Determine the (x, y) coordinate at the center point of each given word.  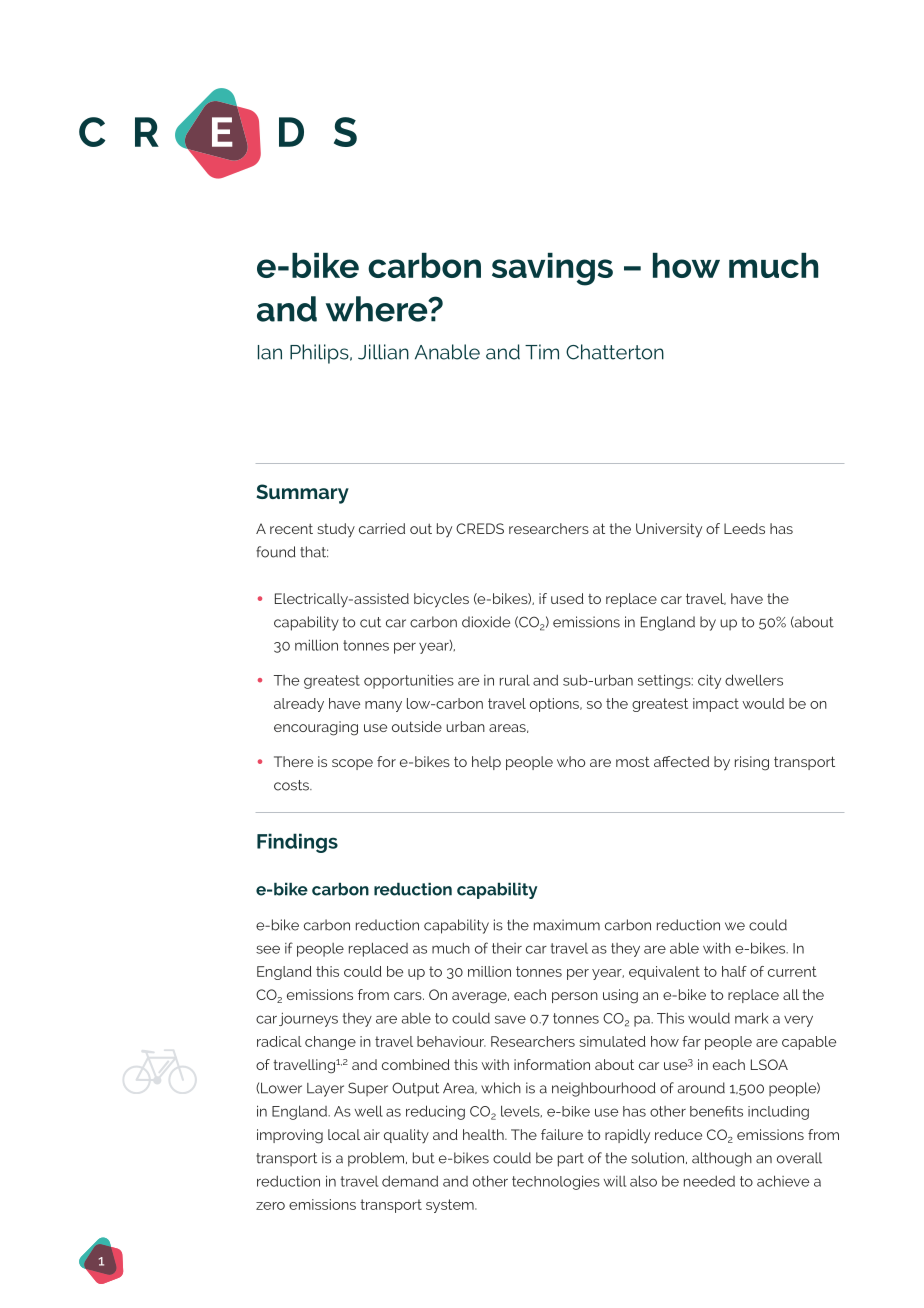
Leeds (744, 528)
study (336, 530)
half (734, 971)
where (378, 309)
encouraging (316, 728)
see (268, 949)
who (571, 761)
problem (377, 1159)
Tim (542, 352)
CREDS (480, 528)
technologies (556, 1182)
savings (552, 269)
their (507, 948)
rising (752, 763)
